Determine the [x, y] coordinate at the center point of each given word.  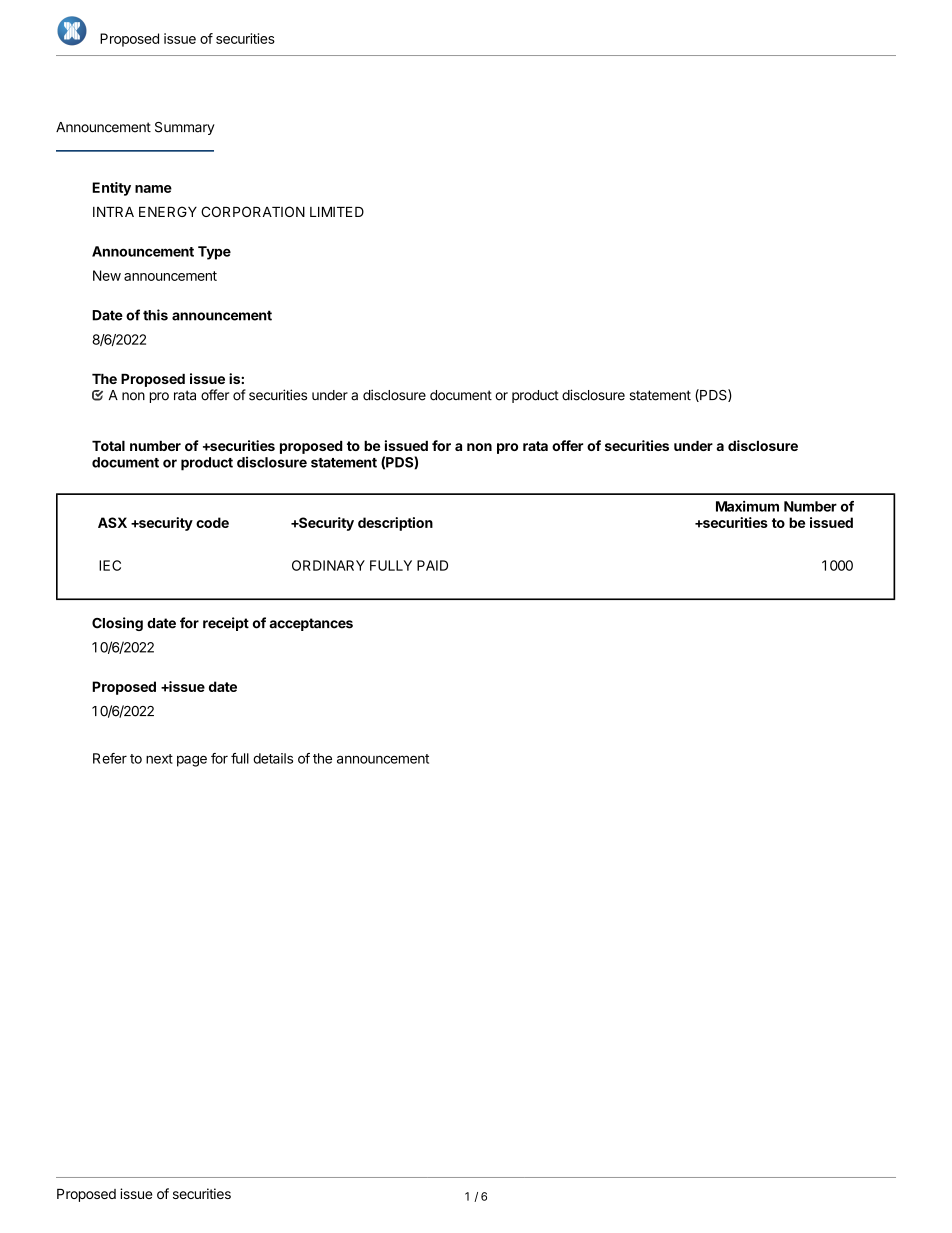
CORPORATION [253, 211]
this [155, 315]
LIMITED [337, 212]
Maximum [747, 506]
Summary [185, 128]
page [192, 761]
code [212, 522]
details [273, 758]
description [395, 524]
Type [214, 253]
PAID [432, 565]
